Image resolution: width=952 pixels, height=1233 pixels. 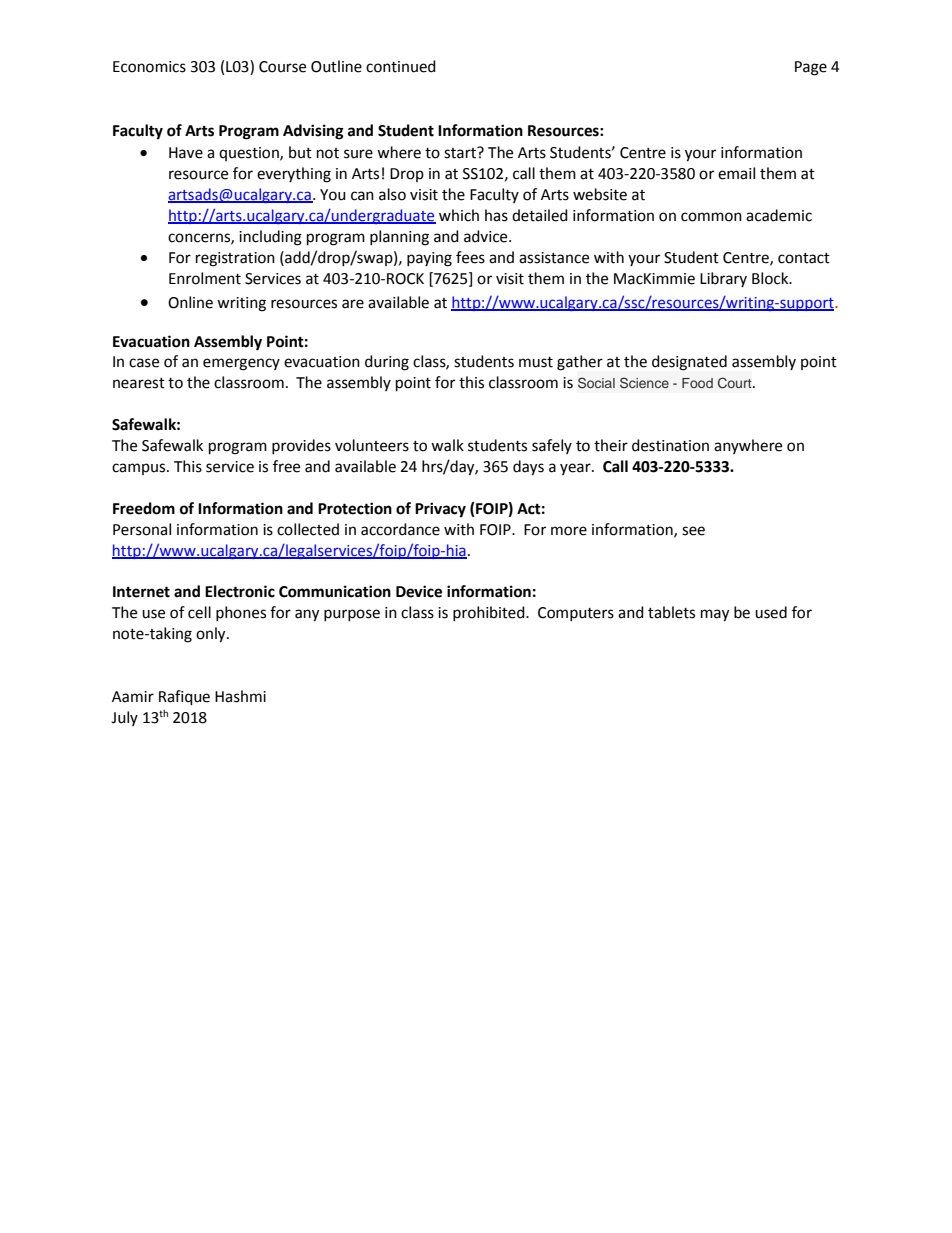 What do you see at coordinates (490, 613) in the screenshot?
I see `prohibited` at bounding box center [490, 613].
